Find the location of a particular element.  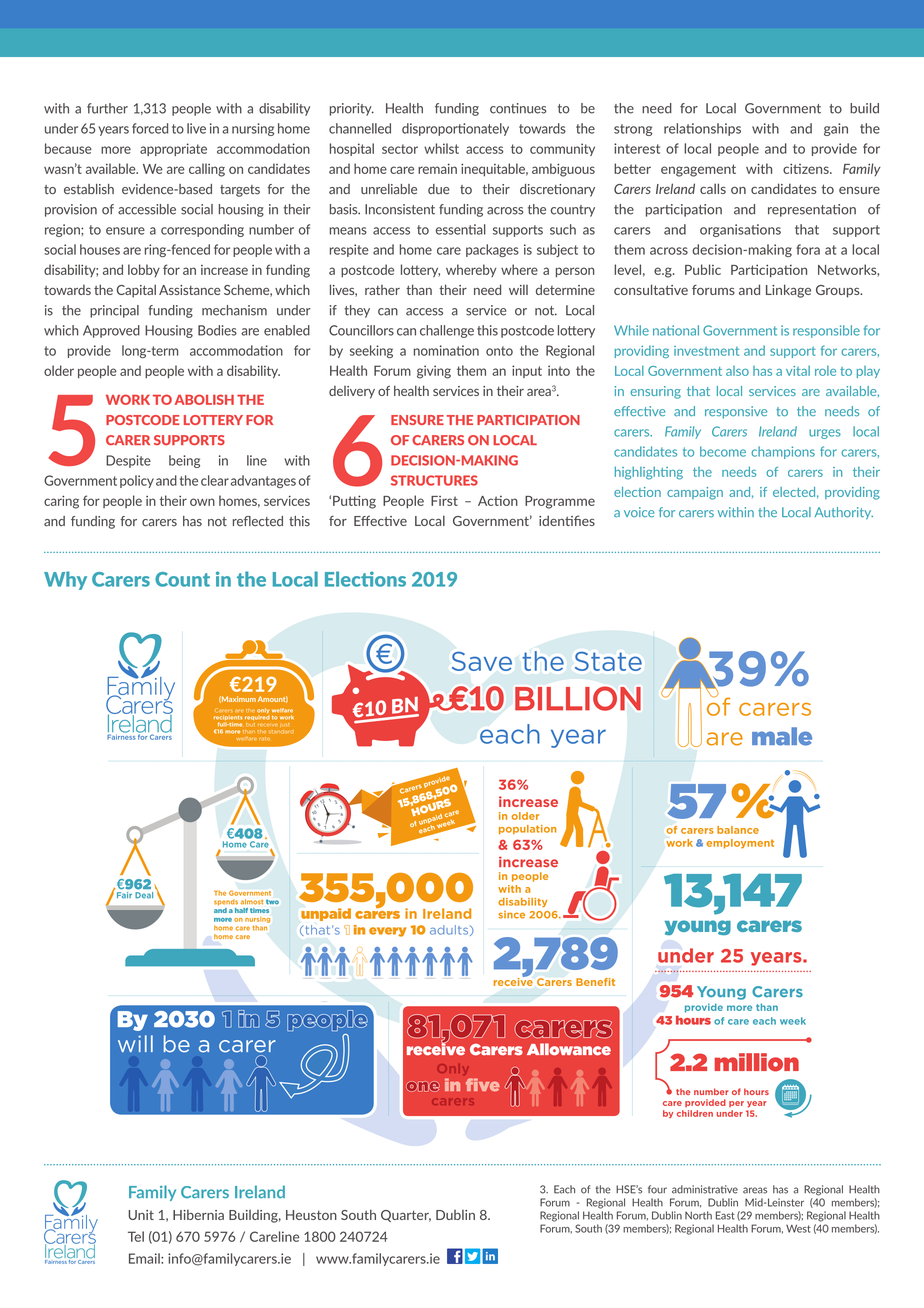

whilst is located at coordinates (441, 148).
